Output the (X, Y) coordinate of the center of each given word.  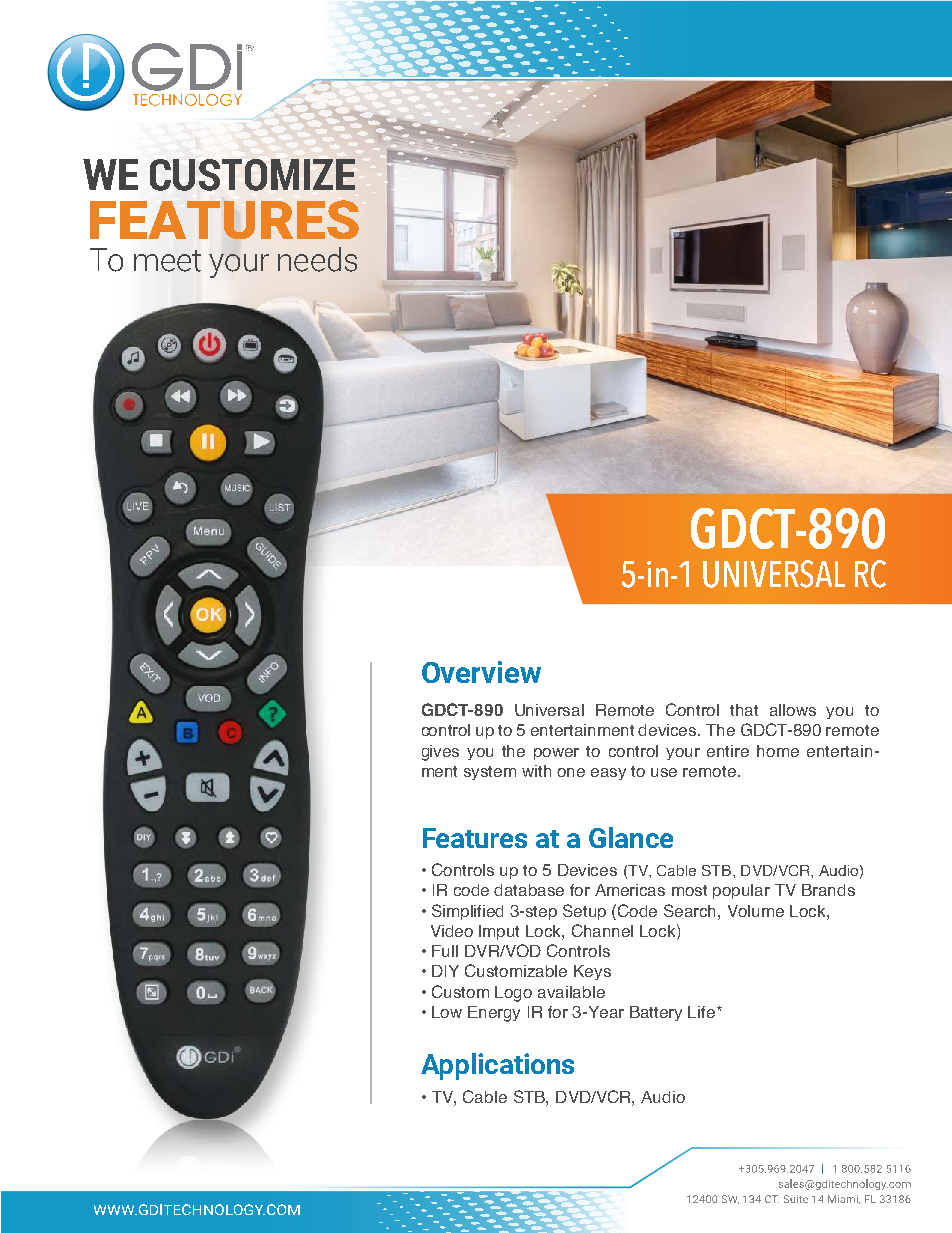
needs (317, 259)
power (556, 754)
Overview (481, 672)
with (536, 771)
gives (440, 753)
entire (728, 751)
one (571, 772)
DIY (445, 971)
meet (167, 261)
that (744, 710)
